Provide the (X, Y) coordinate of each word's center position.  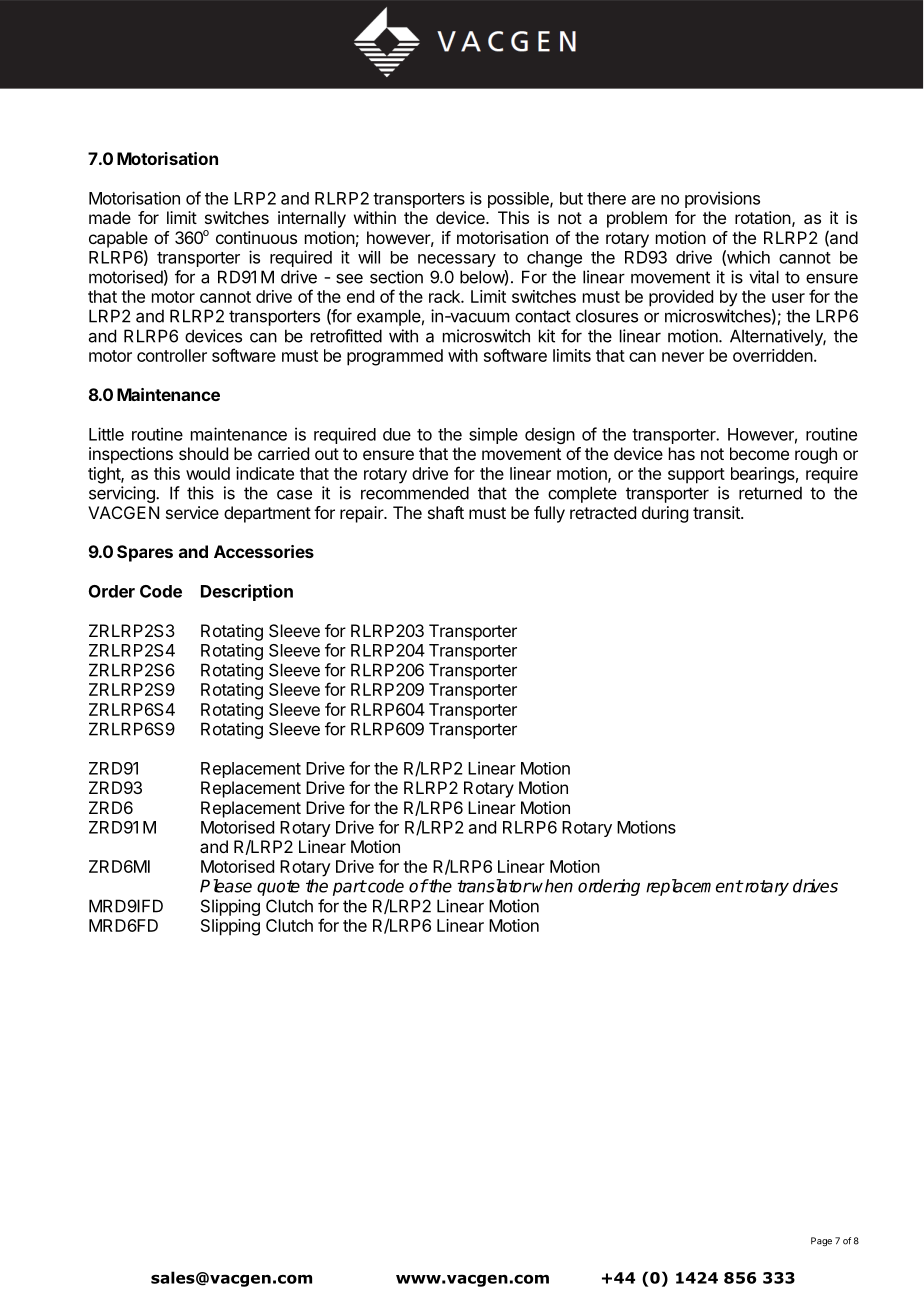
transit (717, 512)
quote (278, 888)
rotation (763, 217)
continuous (256, 237)
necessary (457, 260)
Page (821, 1241)
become (759, 453)
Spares (145, 553)
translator (494, 886)
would (208, 473)
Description (247, 592)
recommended (415, 493)
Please (226, 886)
